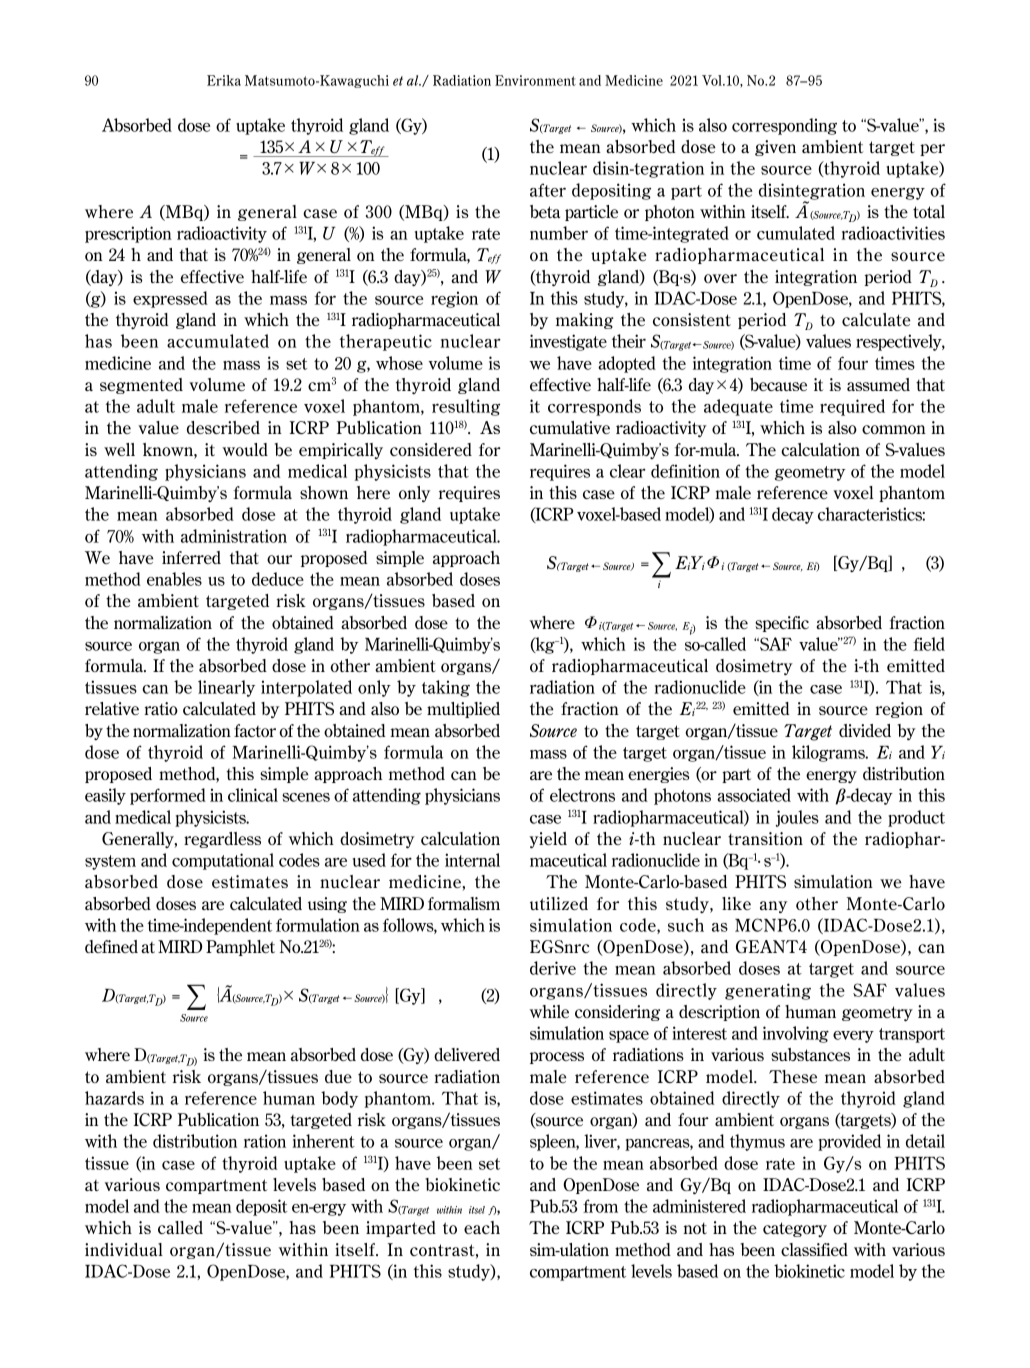 The image size is (1030, 1368). What do you see at coordinates (431, 449) in the page?
I see `considered` at bounding box center [431, 449].
